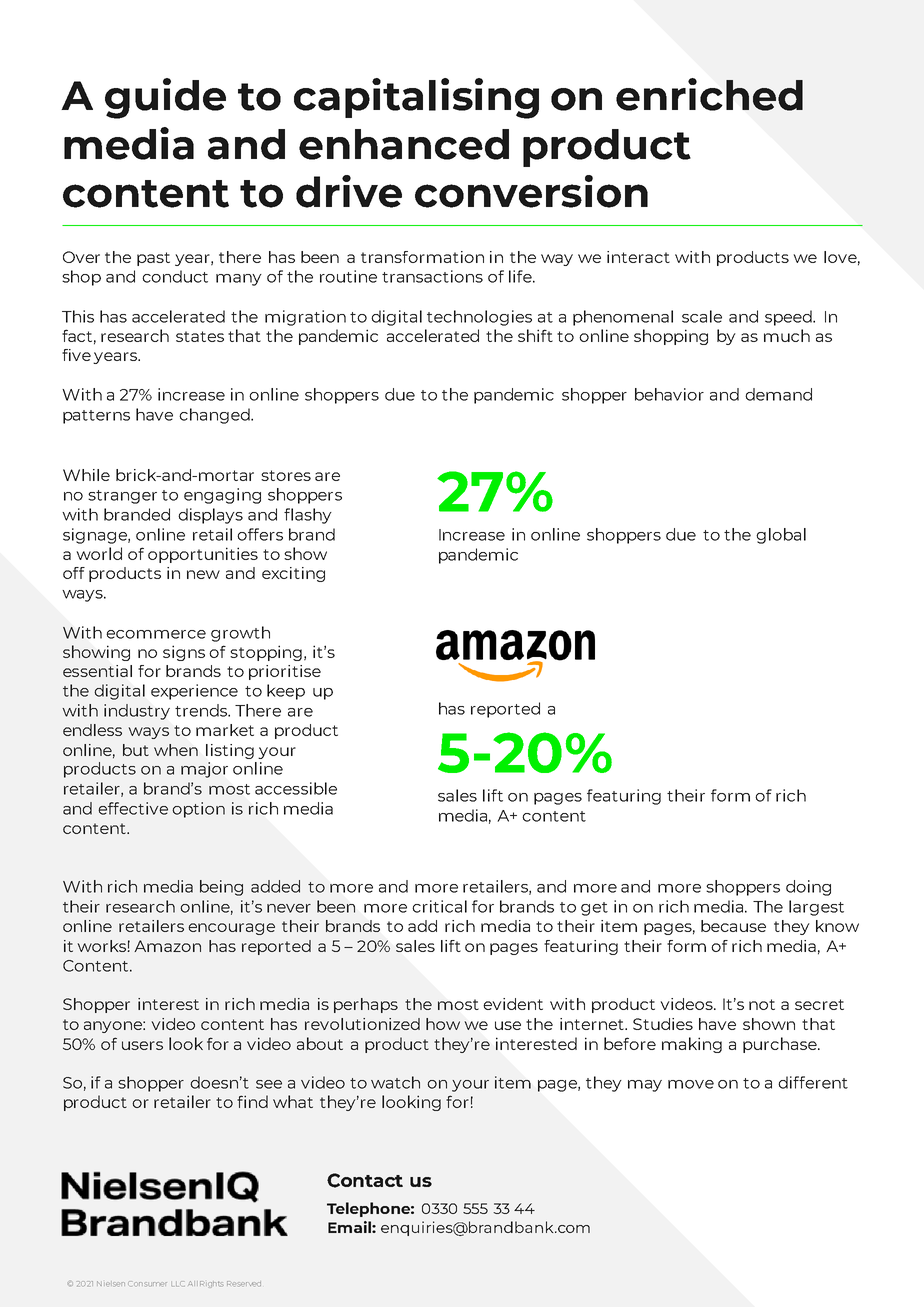  I want to click on guide, so click(165, 98).
